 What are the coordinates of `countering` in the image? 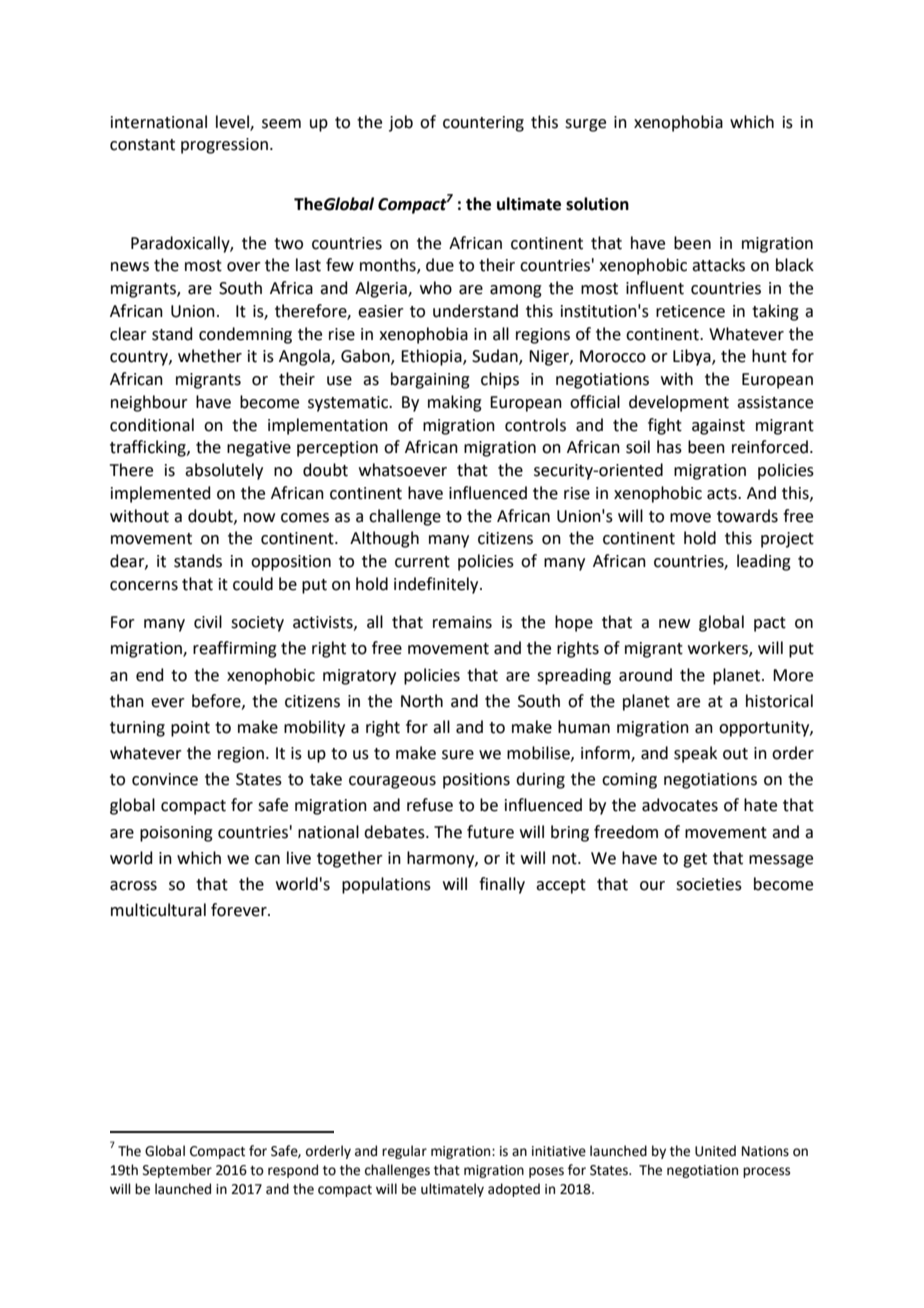 It's located at (483, 124).
